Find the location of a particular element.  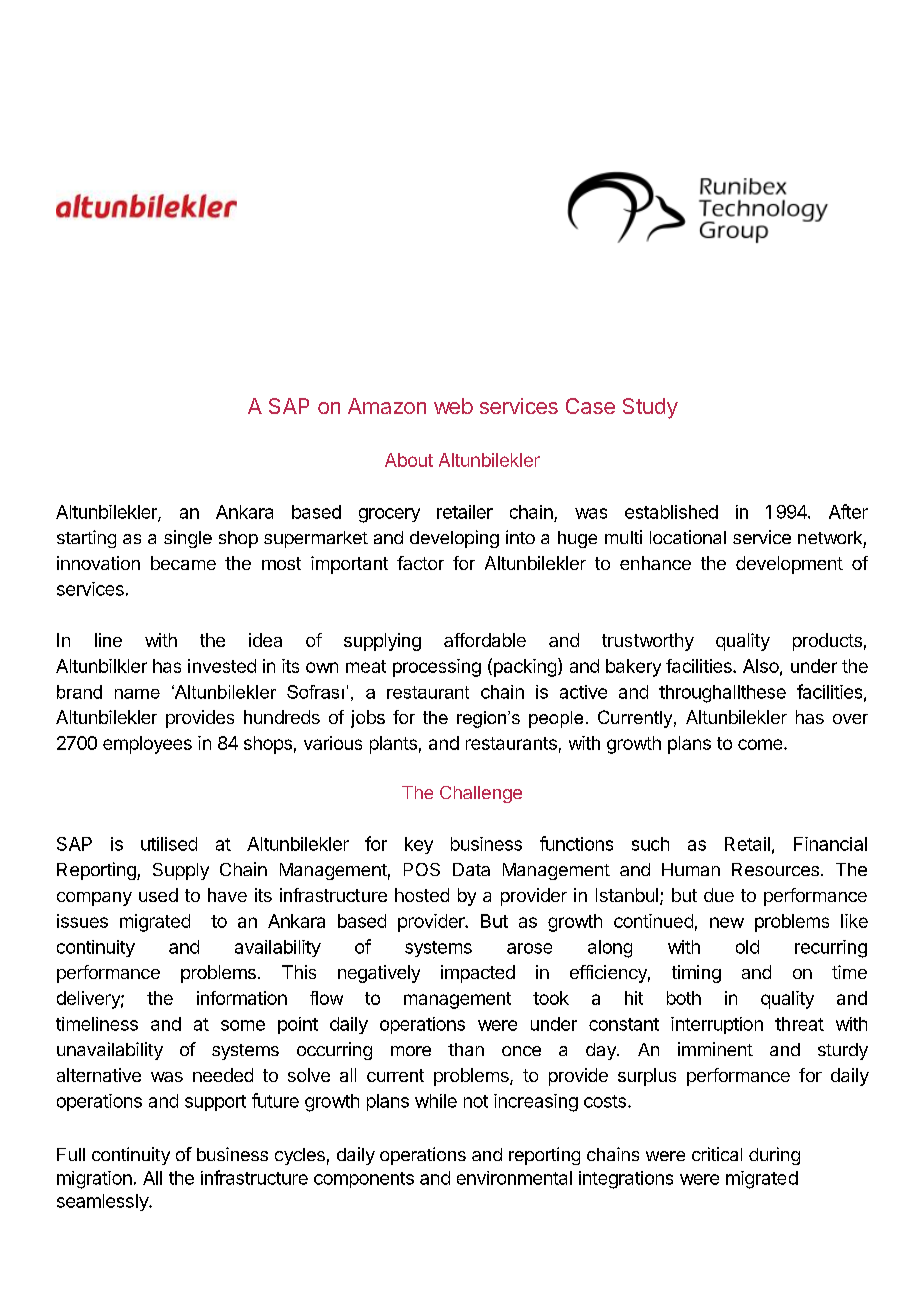

single is located at coordinates (188, 539).
